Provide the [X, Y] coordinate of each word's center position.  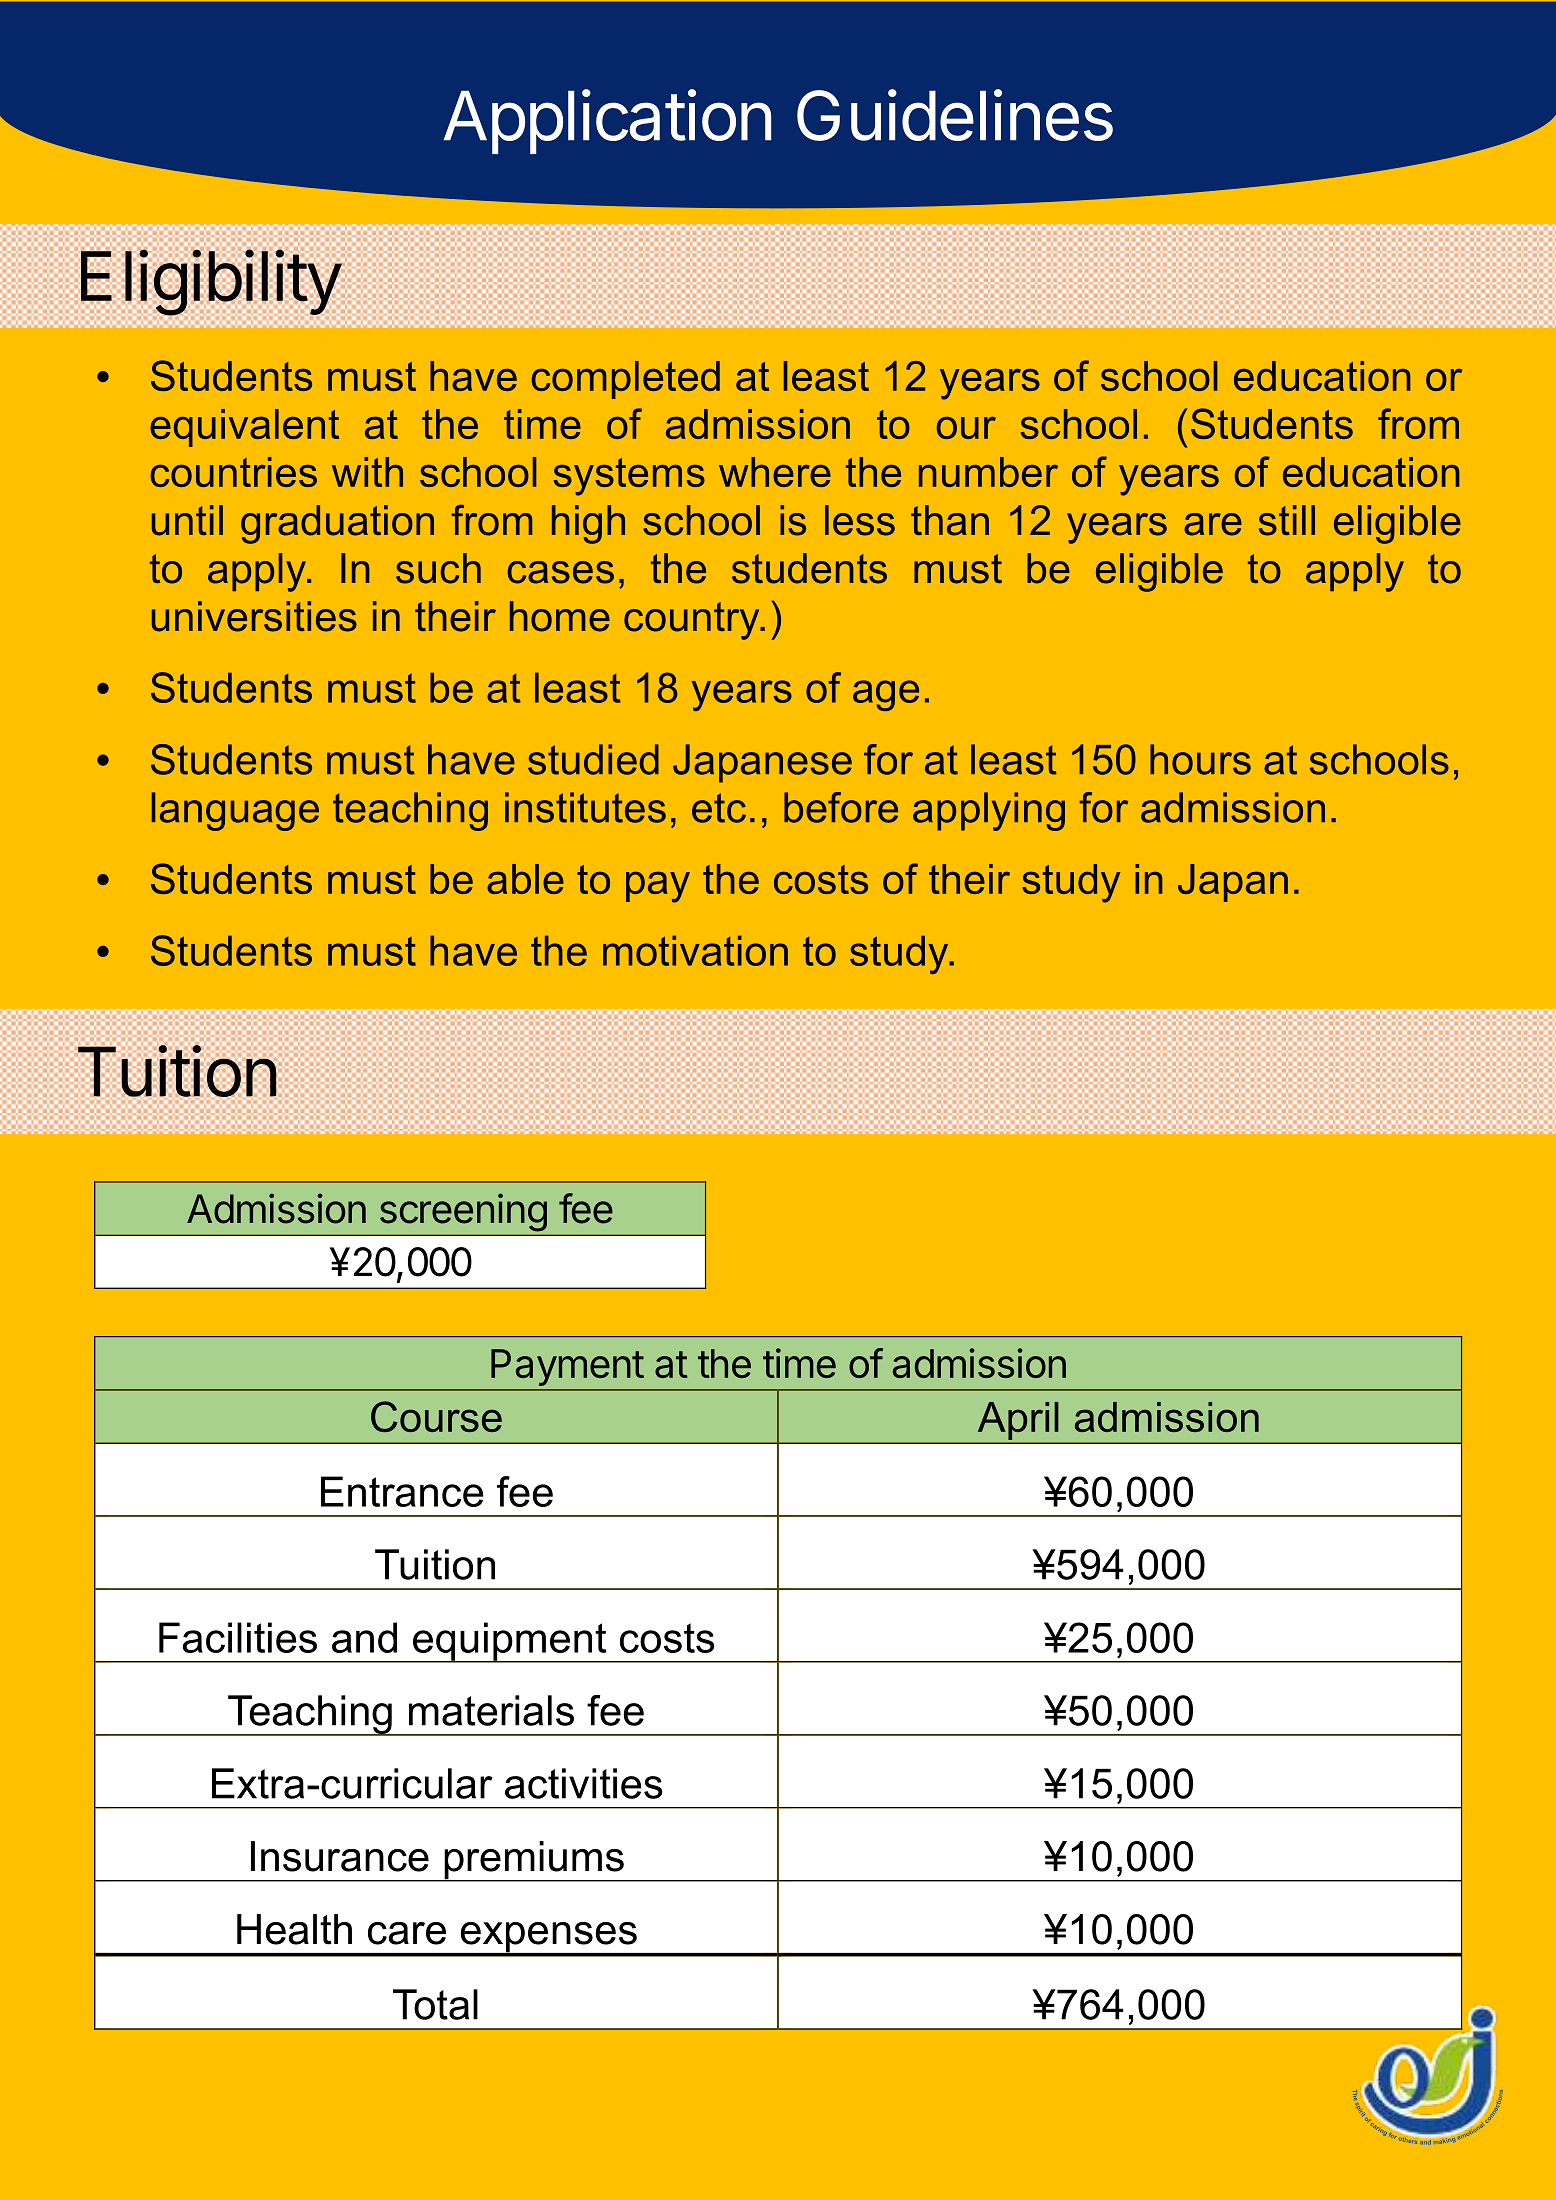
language [235, 811]
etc [719, 808]
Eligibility [211, 282]
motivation [695, 950]
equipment [510, 1642]
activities [584, 1783]
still [1287, 520]
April [1018, 1421]
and [364, 1637]
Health [294, 1929]
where [775, 472]
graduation [337, 524]
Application [607, 121]
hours [1200, 759]
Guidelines [955, 115]
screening [463, 1212]
